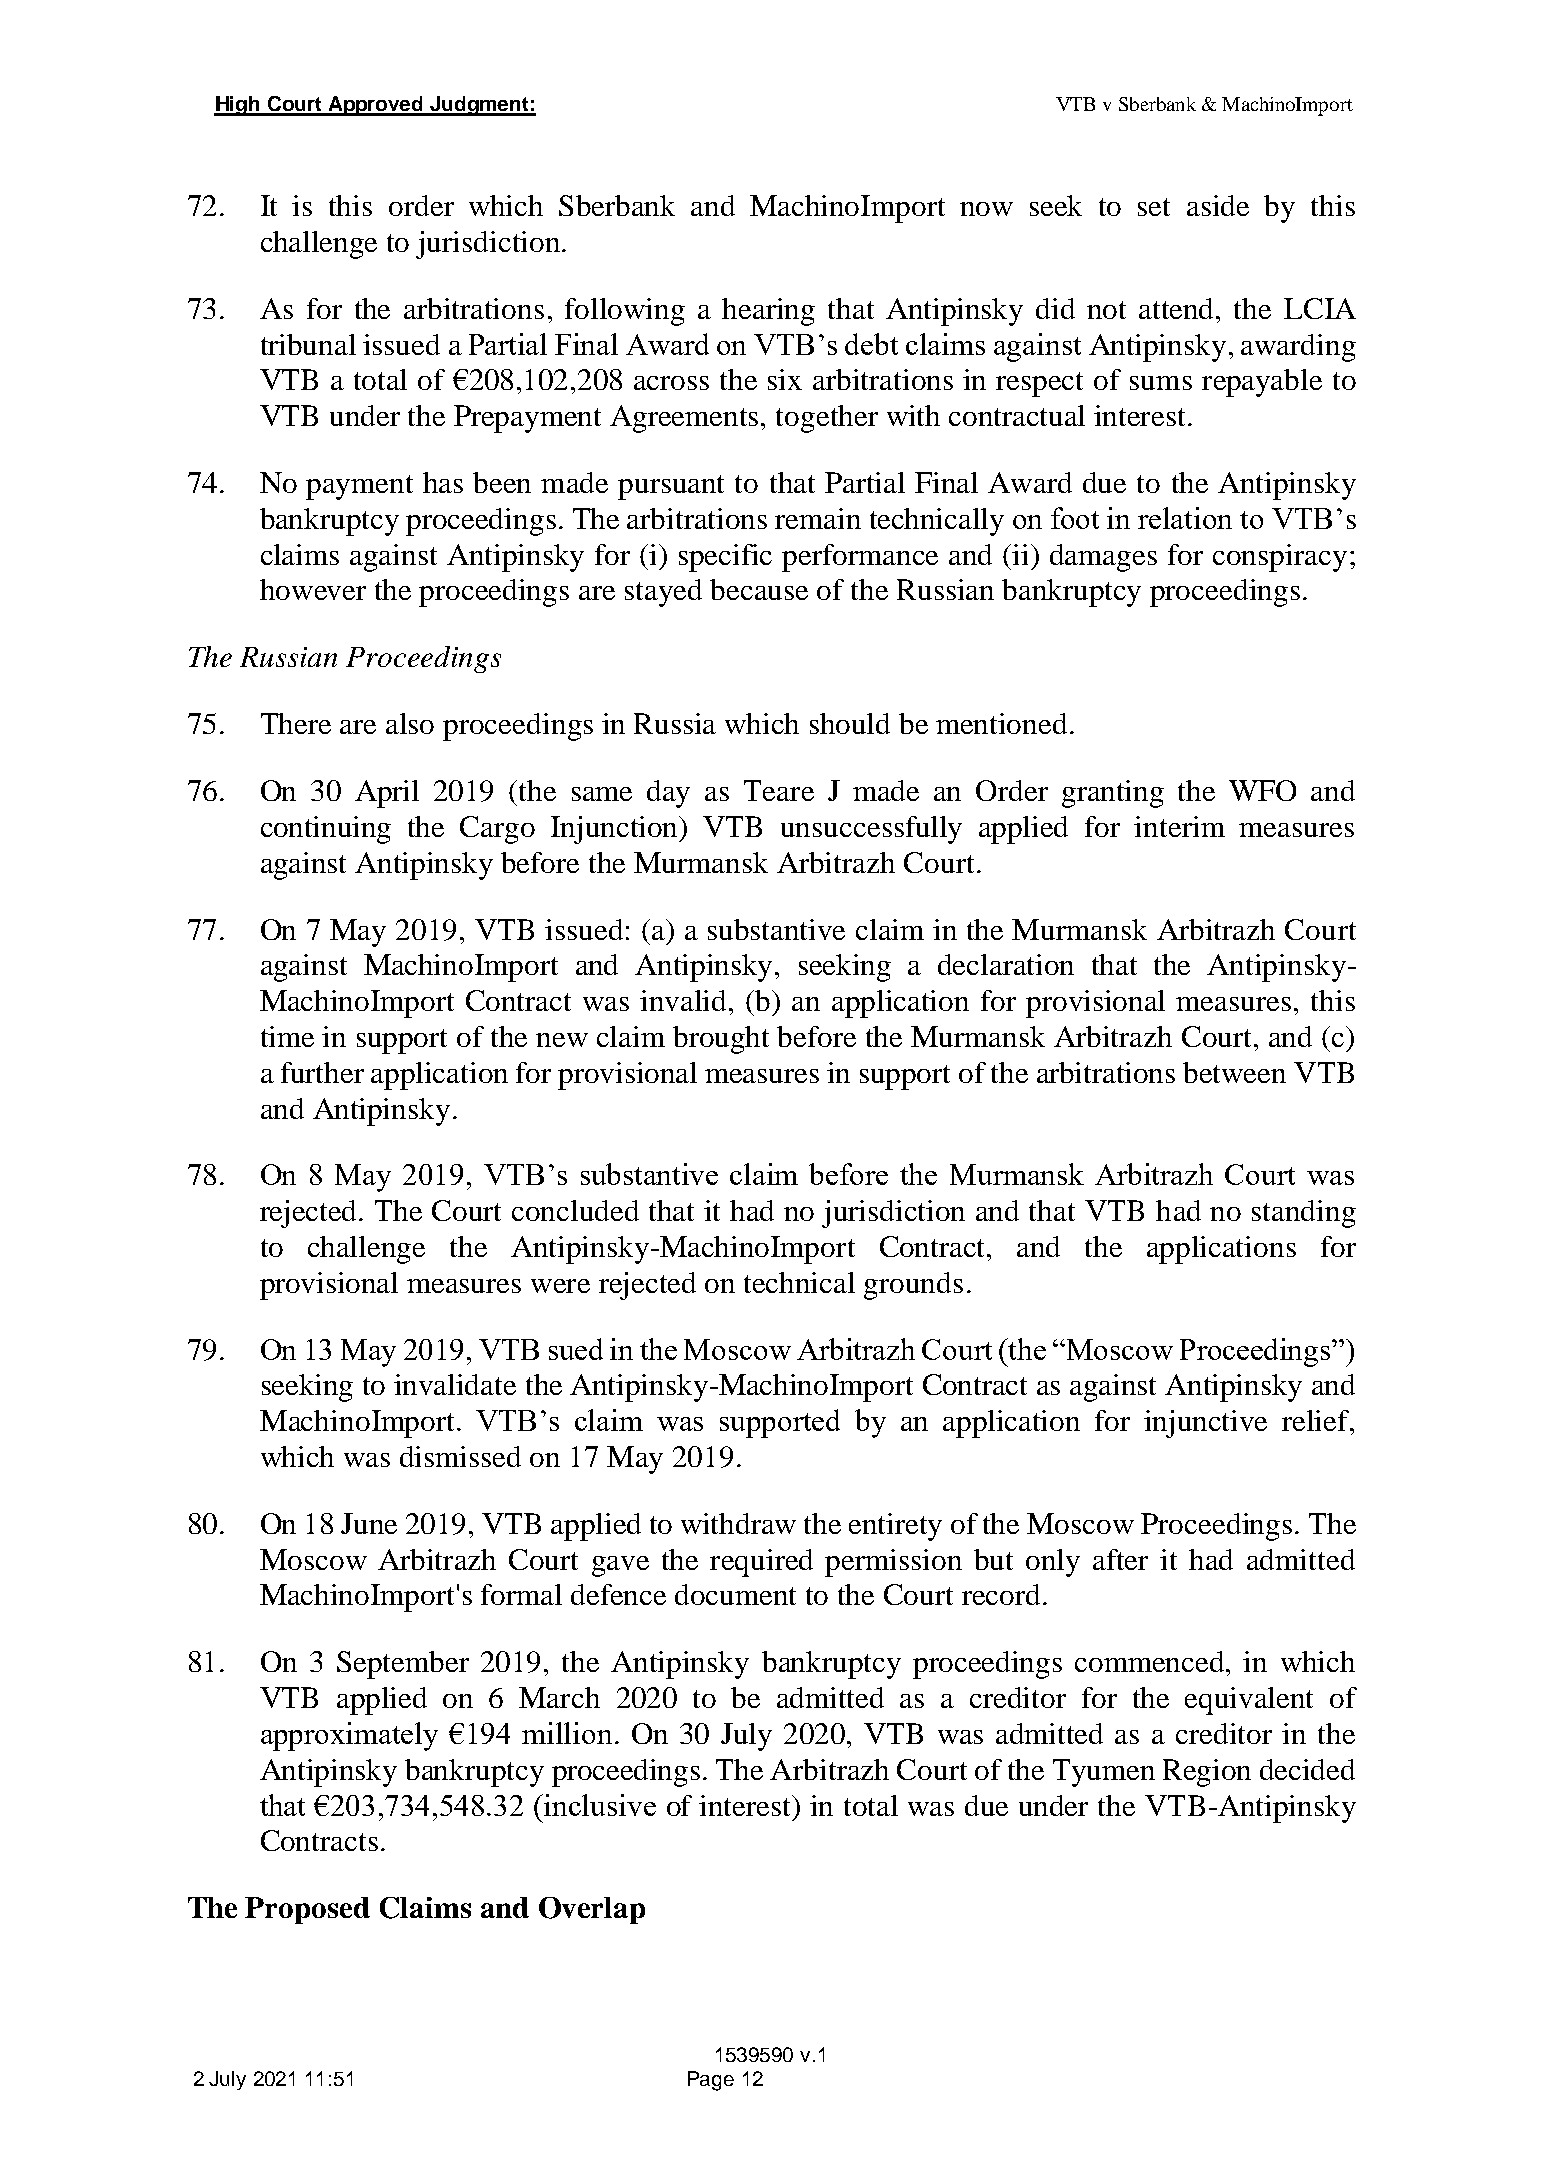  What do you see at coordinates (369, 1523) in the screenshot?
I see `June` at bounding box center [369, 1523].
